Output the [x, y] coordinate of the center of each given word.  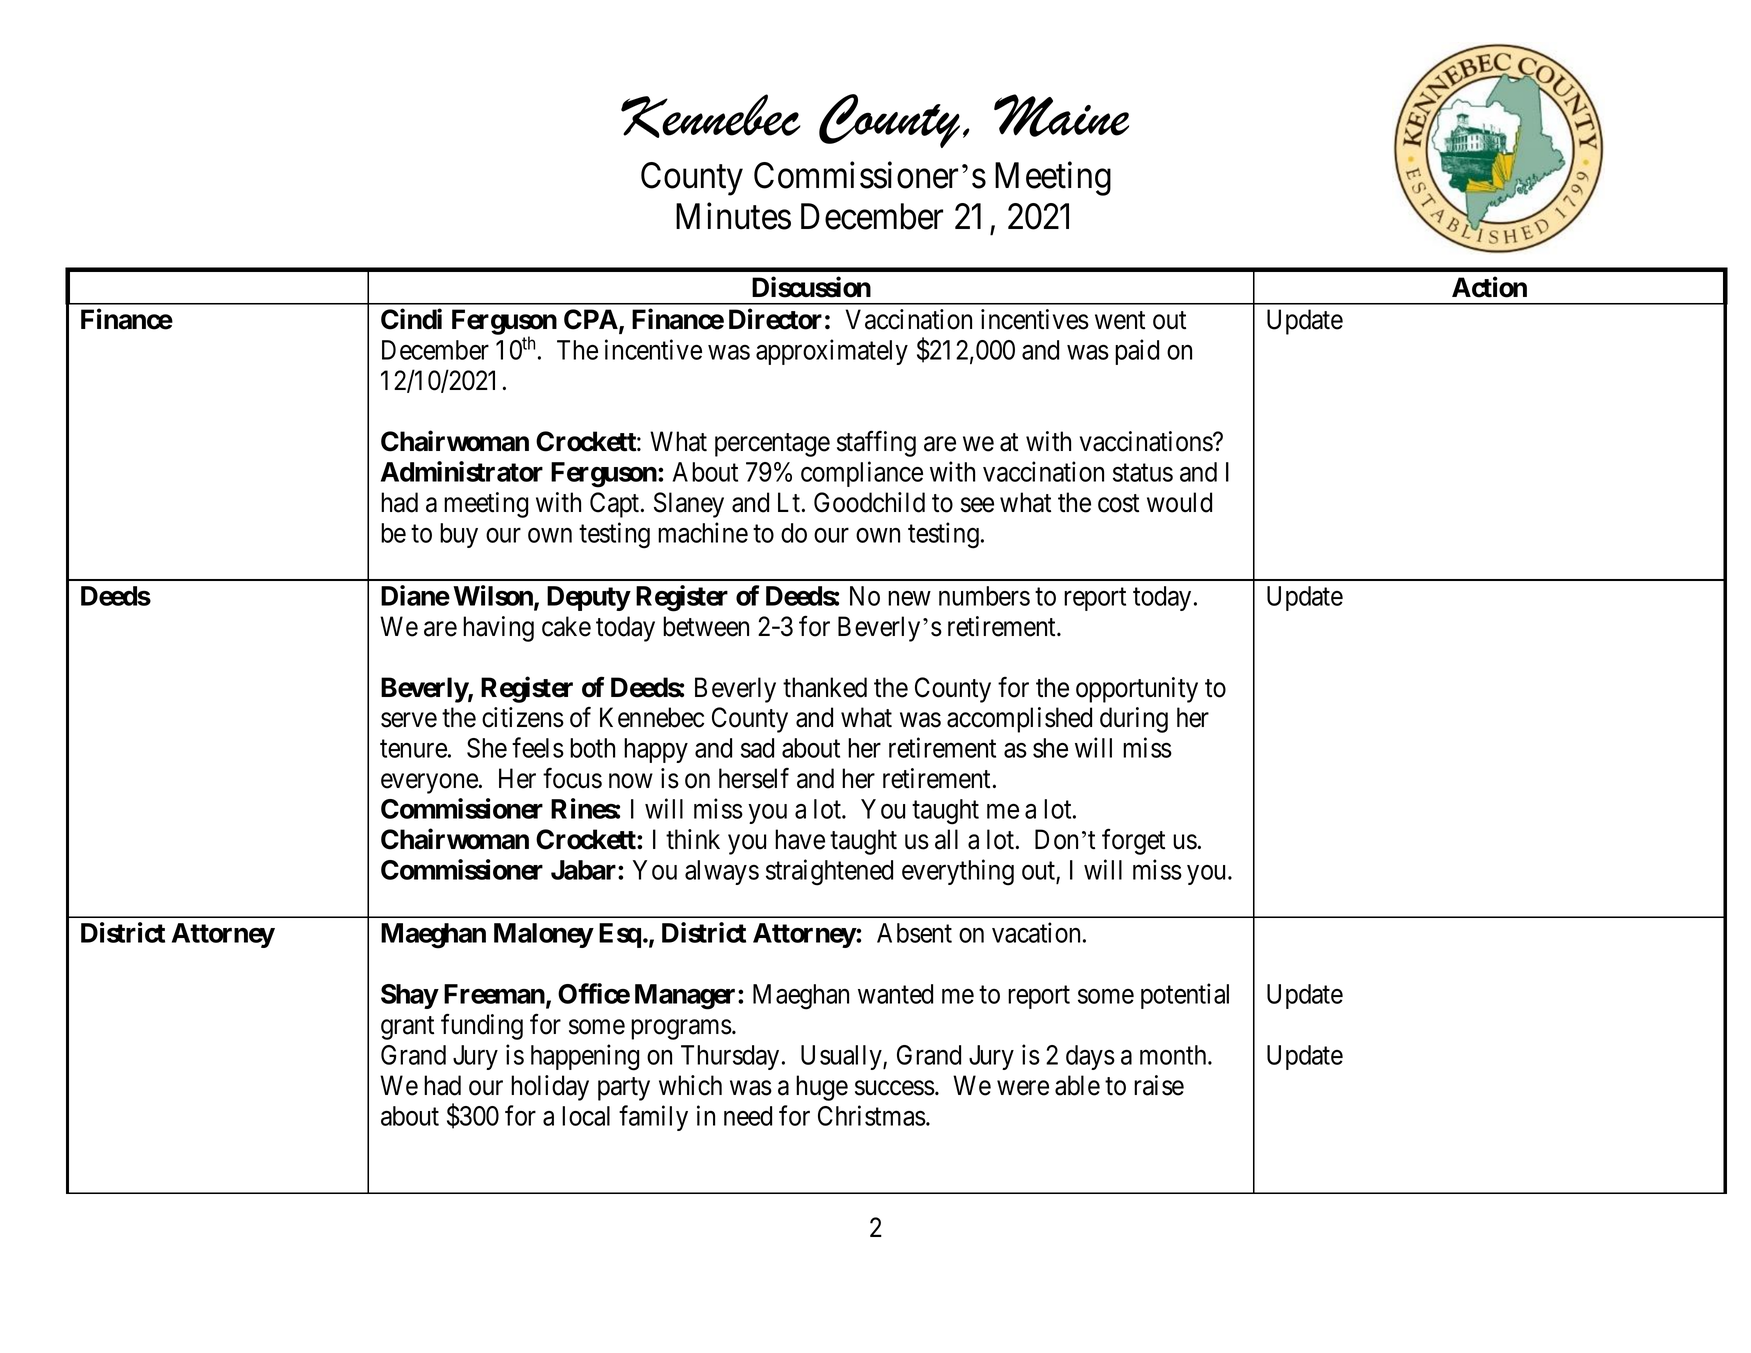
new [909, 598]
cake [566, 626]
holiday [550, 1088]
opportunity [1137, 690]
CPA [591, 319]
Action [1489, 287]
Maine [1061, 115]
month [1174, 1055]
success [895, 1088]
